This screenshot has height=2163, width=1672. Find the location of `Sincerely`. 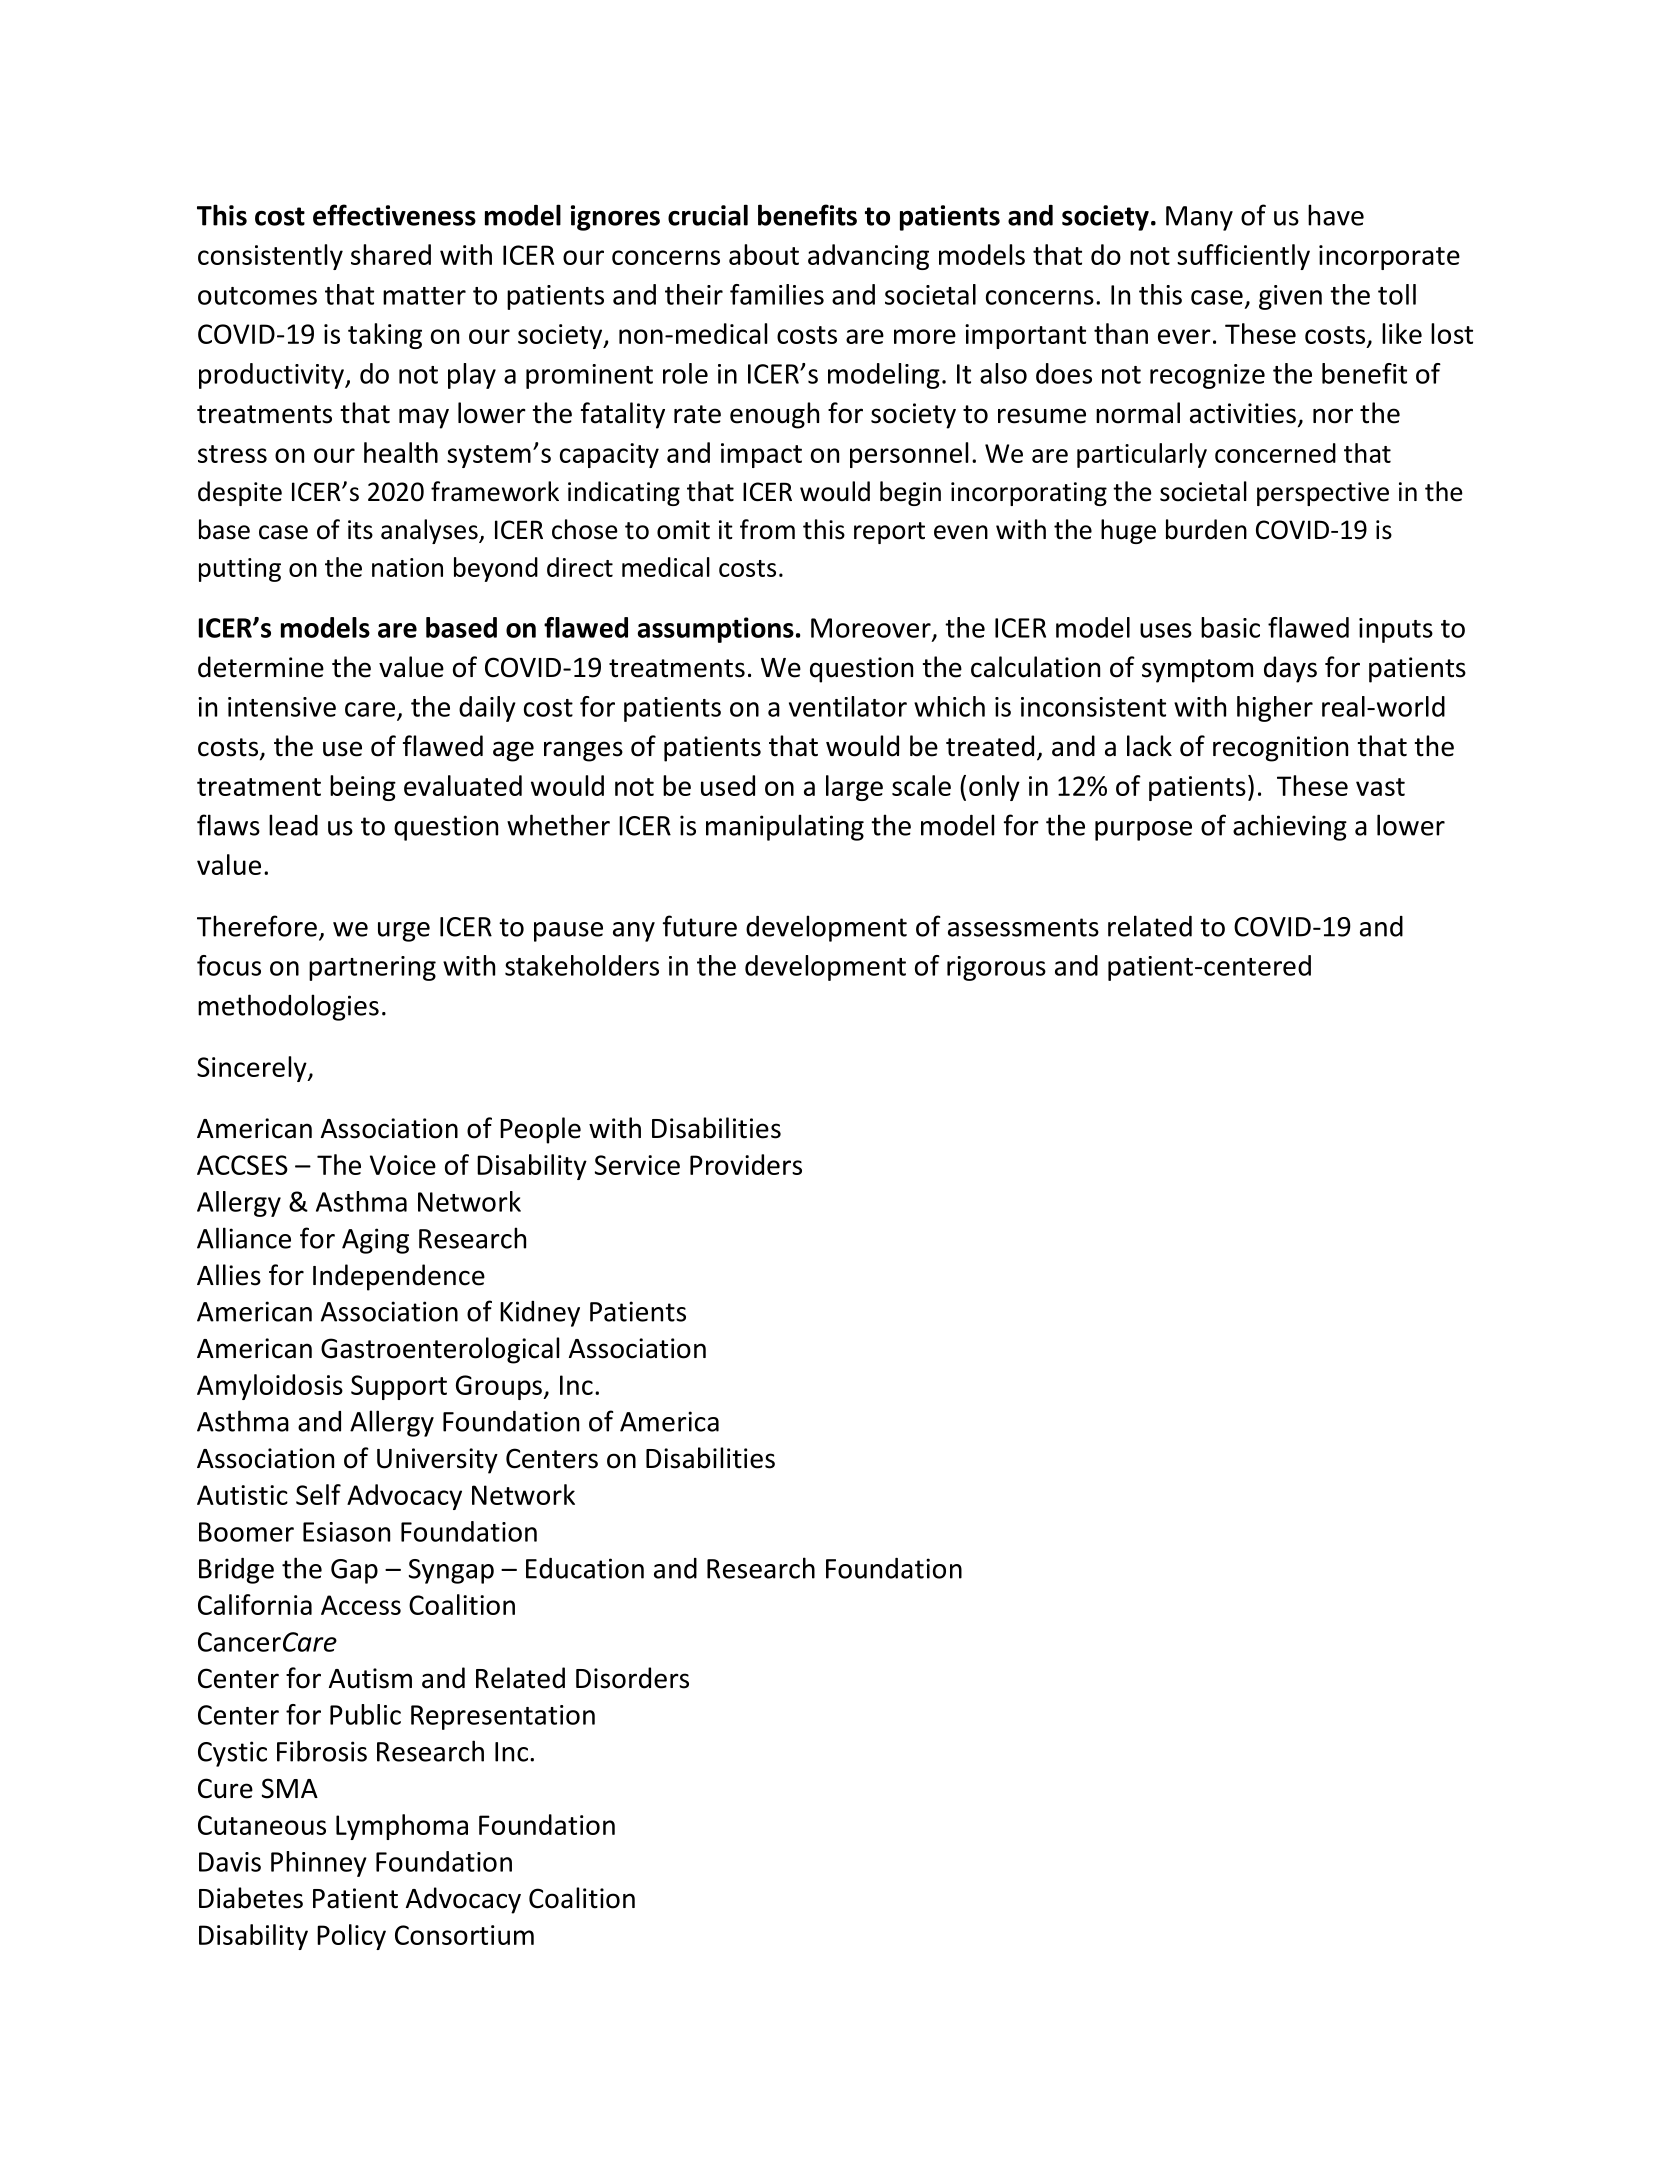

Sincerely is located at coordinates (253, 1069).
